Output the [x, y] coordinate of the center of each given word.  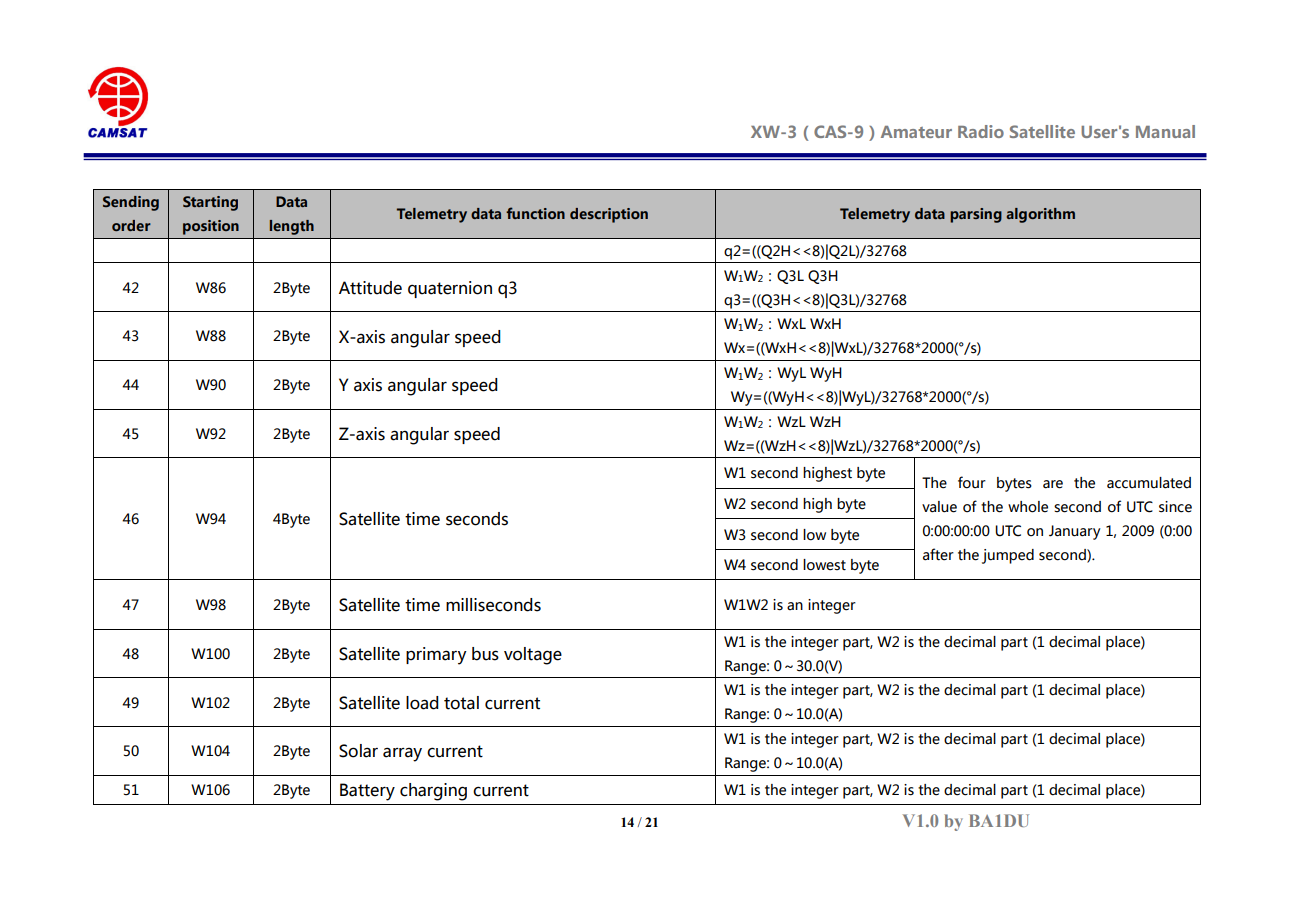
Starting [210, 203]
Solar [358, 751]
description [609, 215]
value [939, 507]
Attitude [370, 288]
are [1053, 484]
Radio [981, 131]
